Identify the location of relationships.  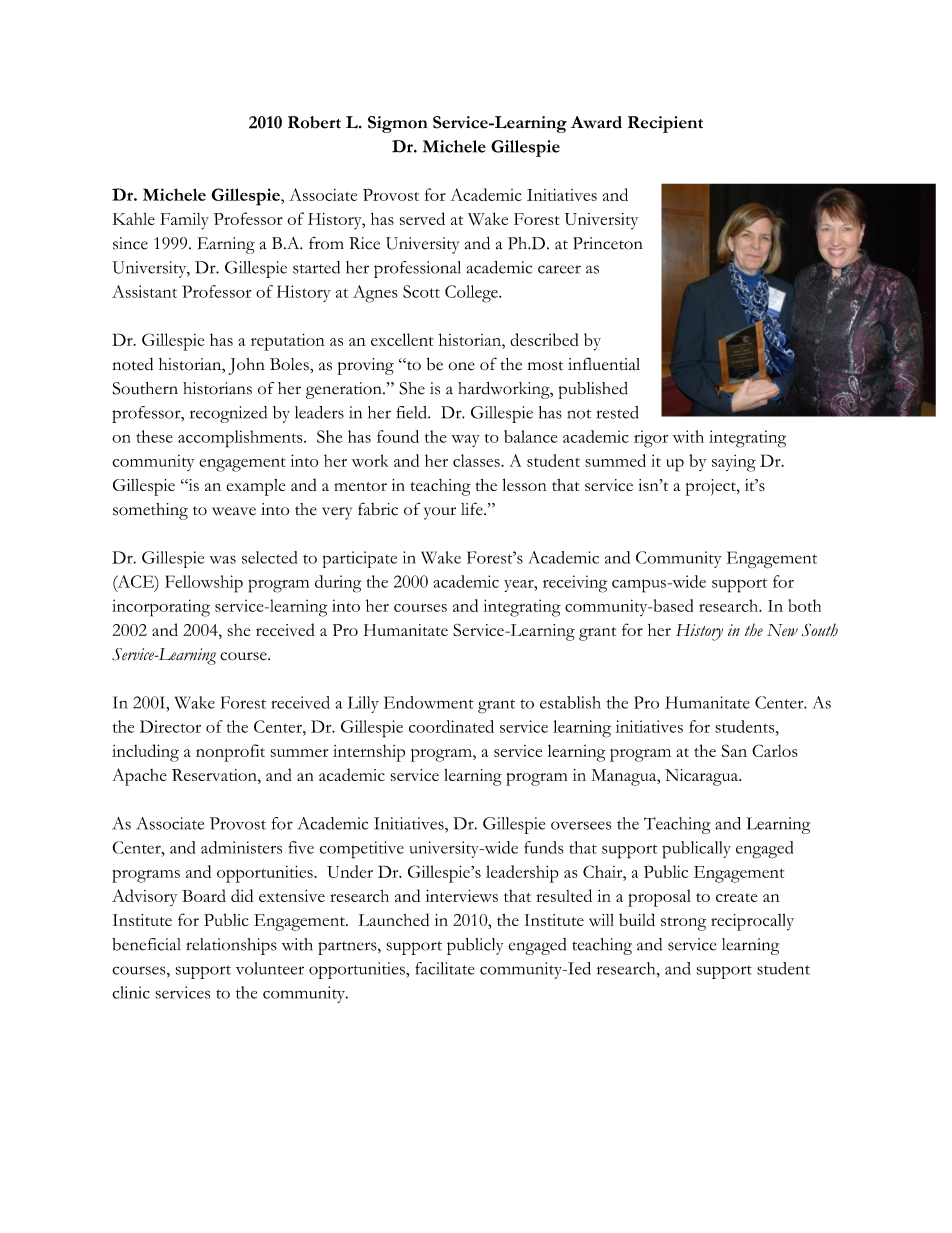
(231, 946).
